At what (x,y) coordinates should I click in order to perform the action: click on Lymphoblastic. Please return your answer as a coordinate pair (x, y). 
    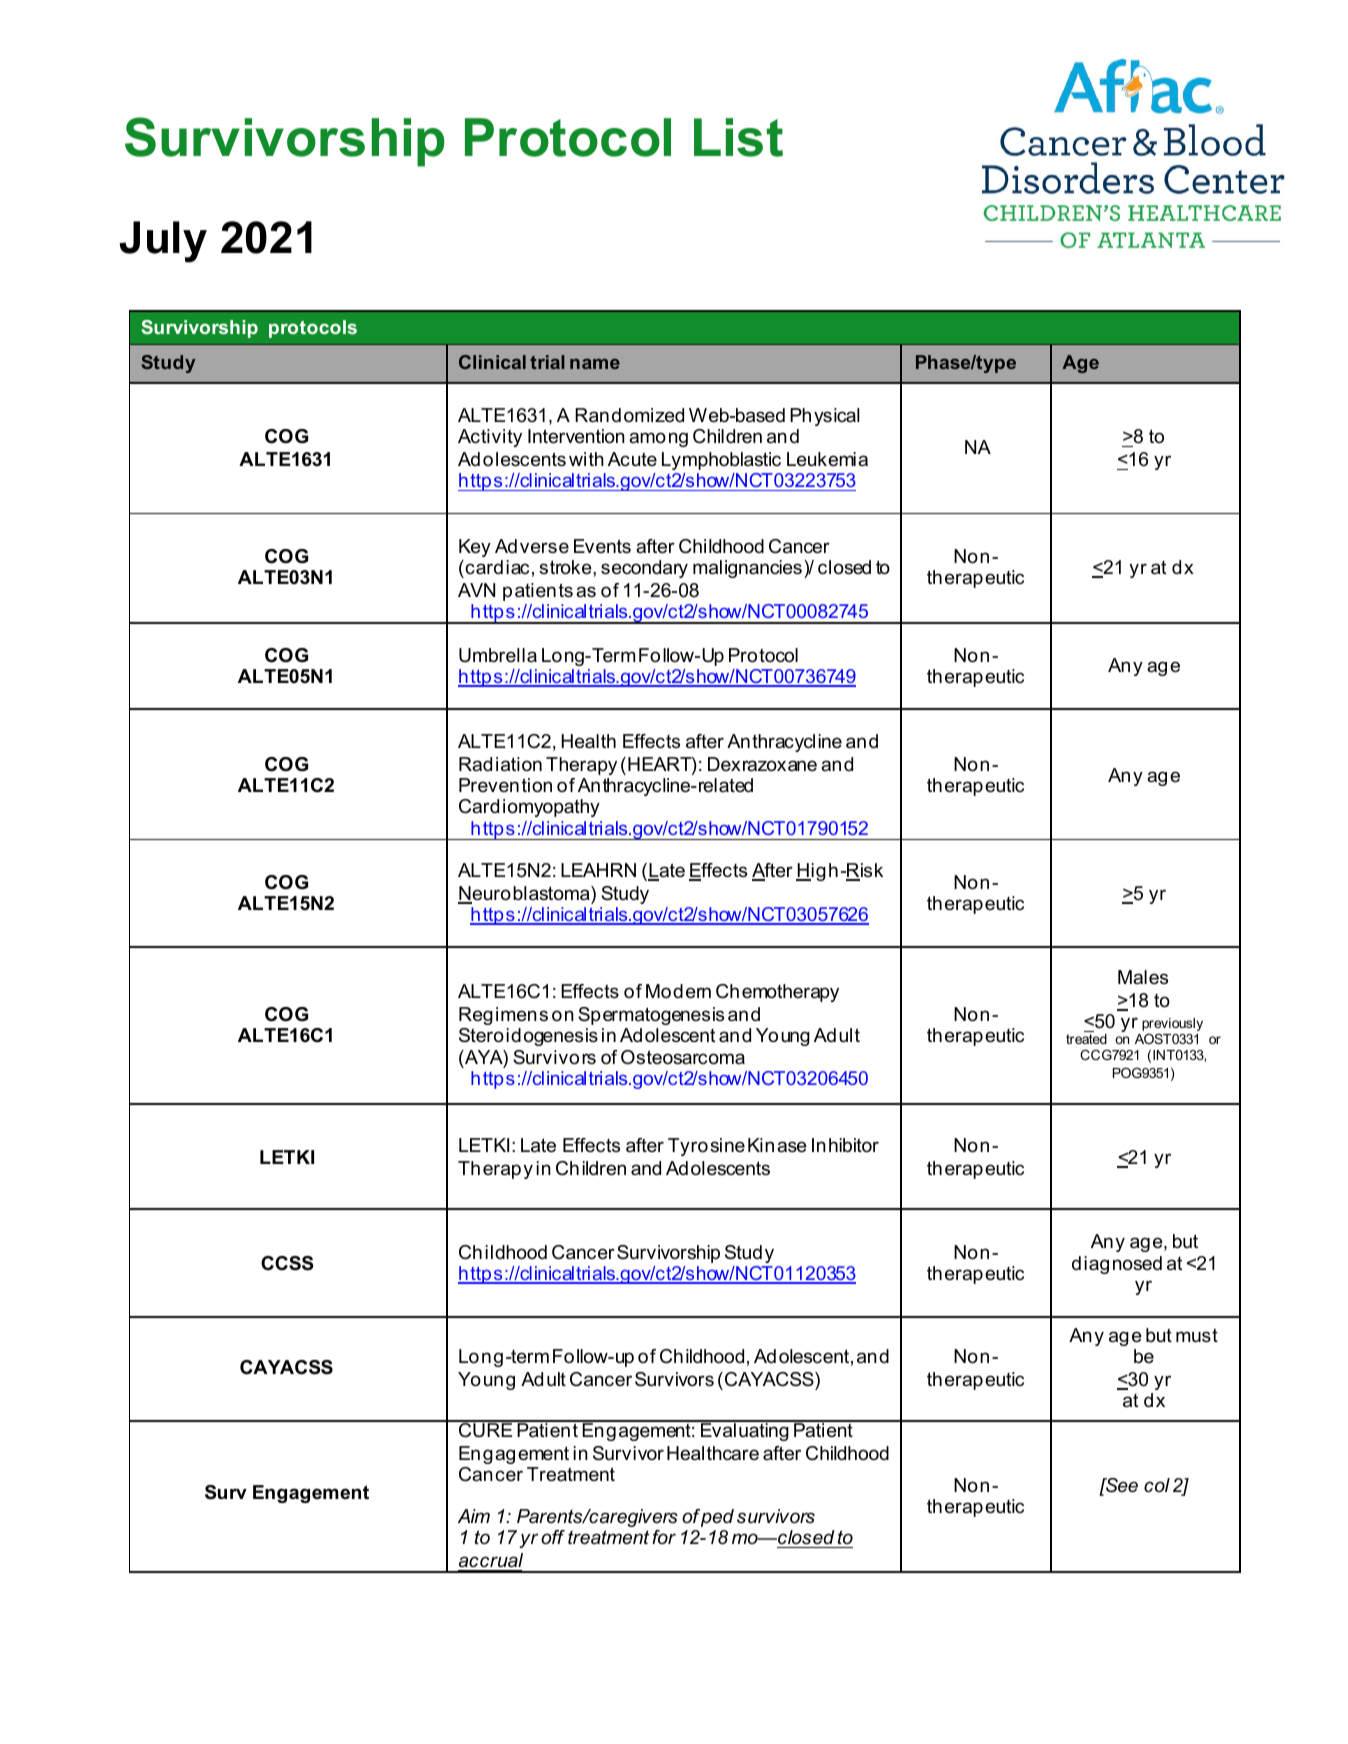
    Looking at the image, I should click on (721, 461).
